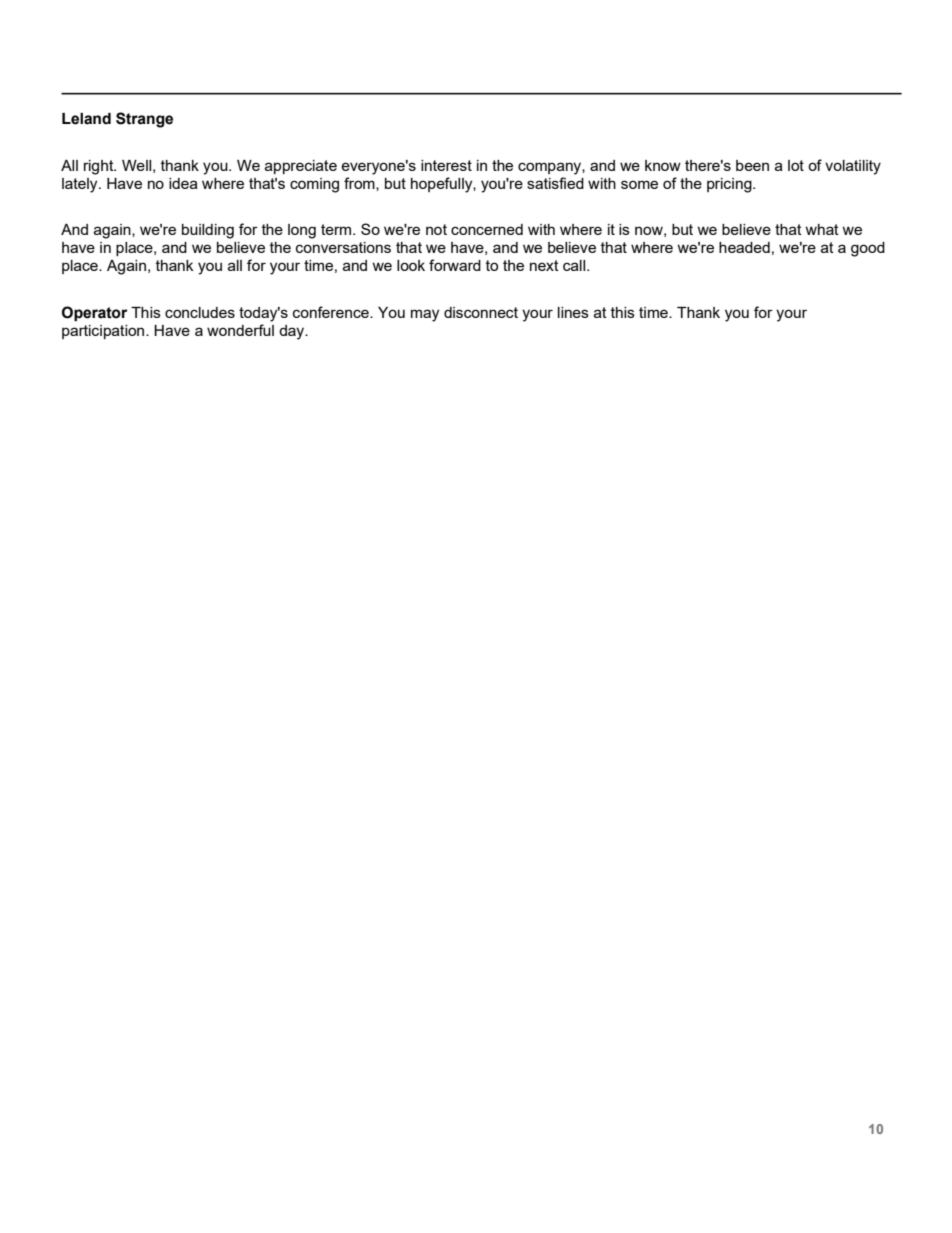 Image resolution: width=952 pixels, height=1233 pixels. I want to click on wonderful, so click(240, 330).
